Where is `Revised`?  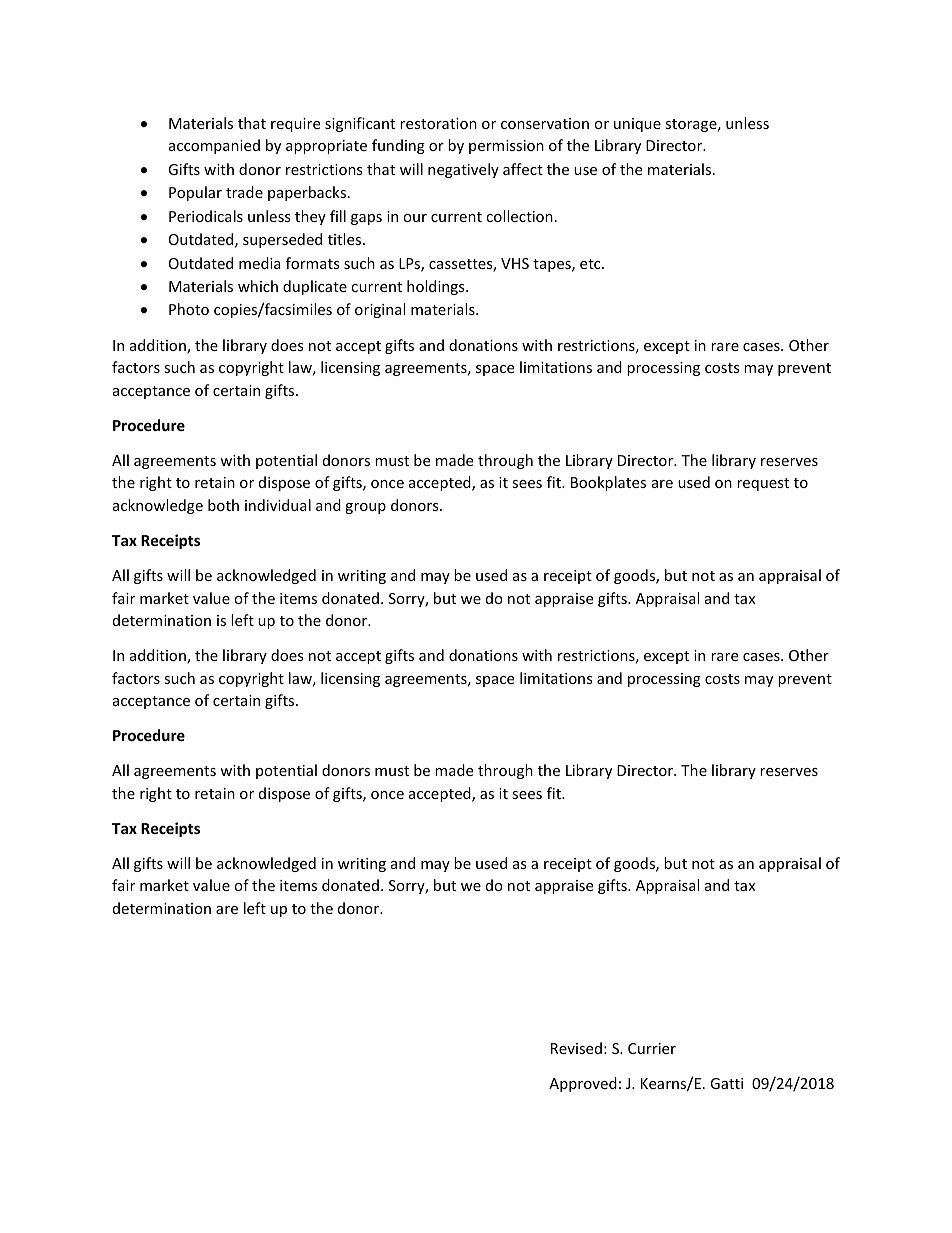
Revised is located at coordinates (576, 1048).
